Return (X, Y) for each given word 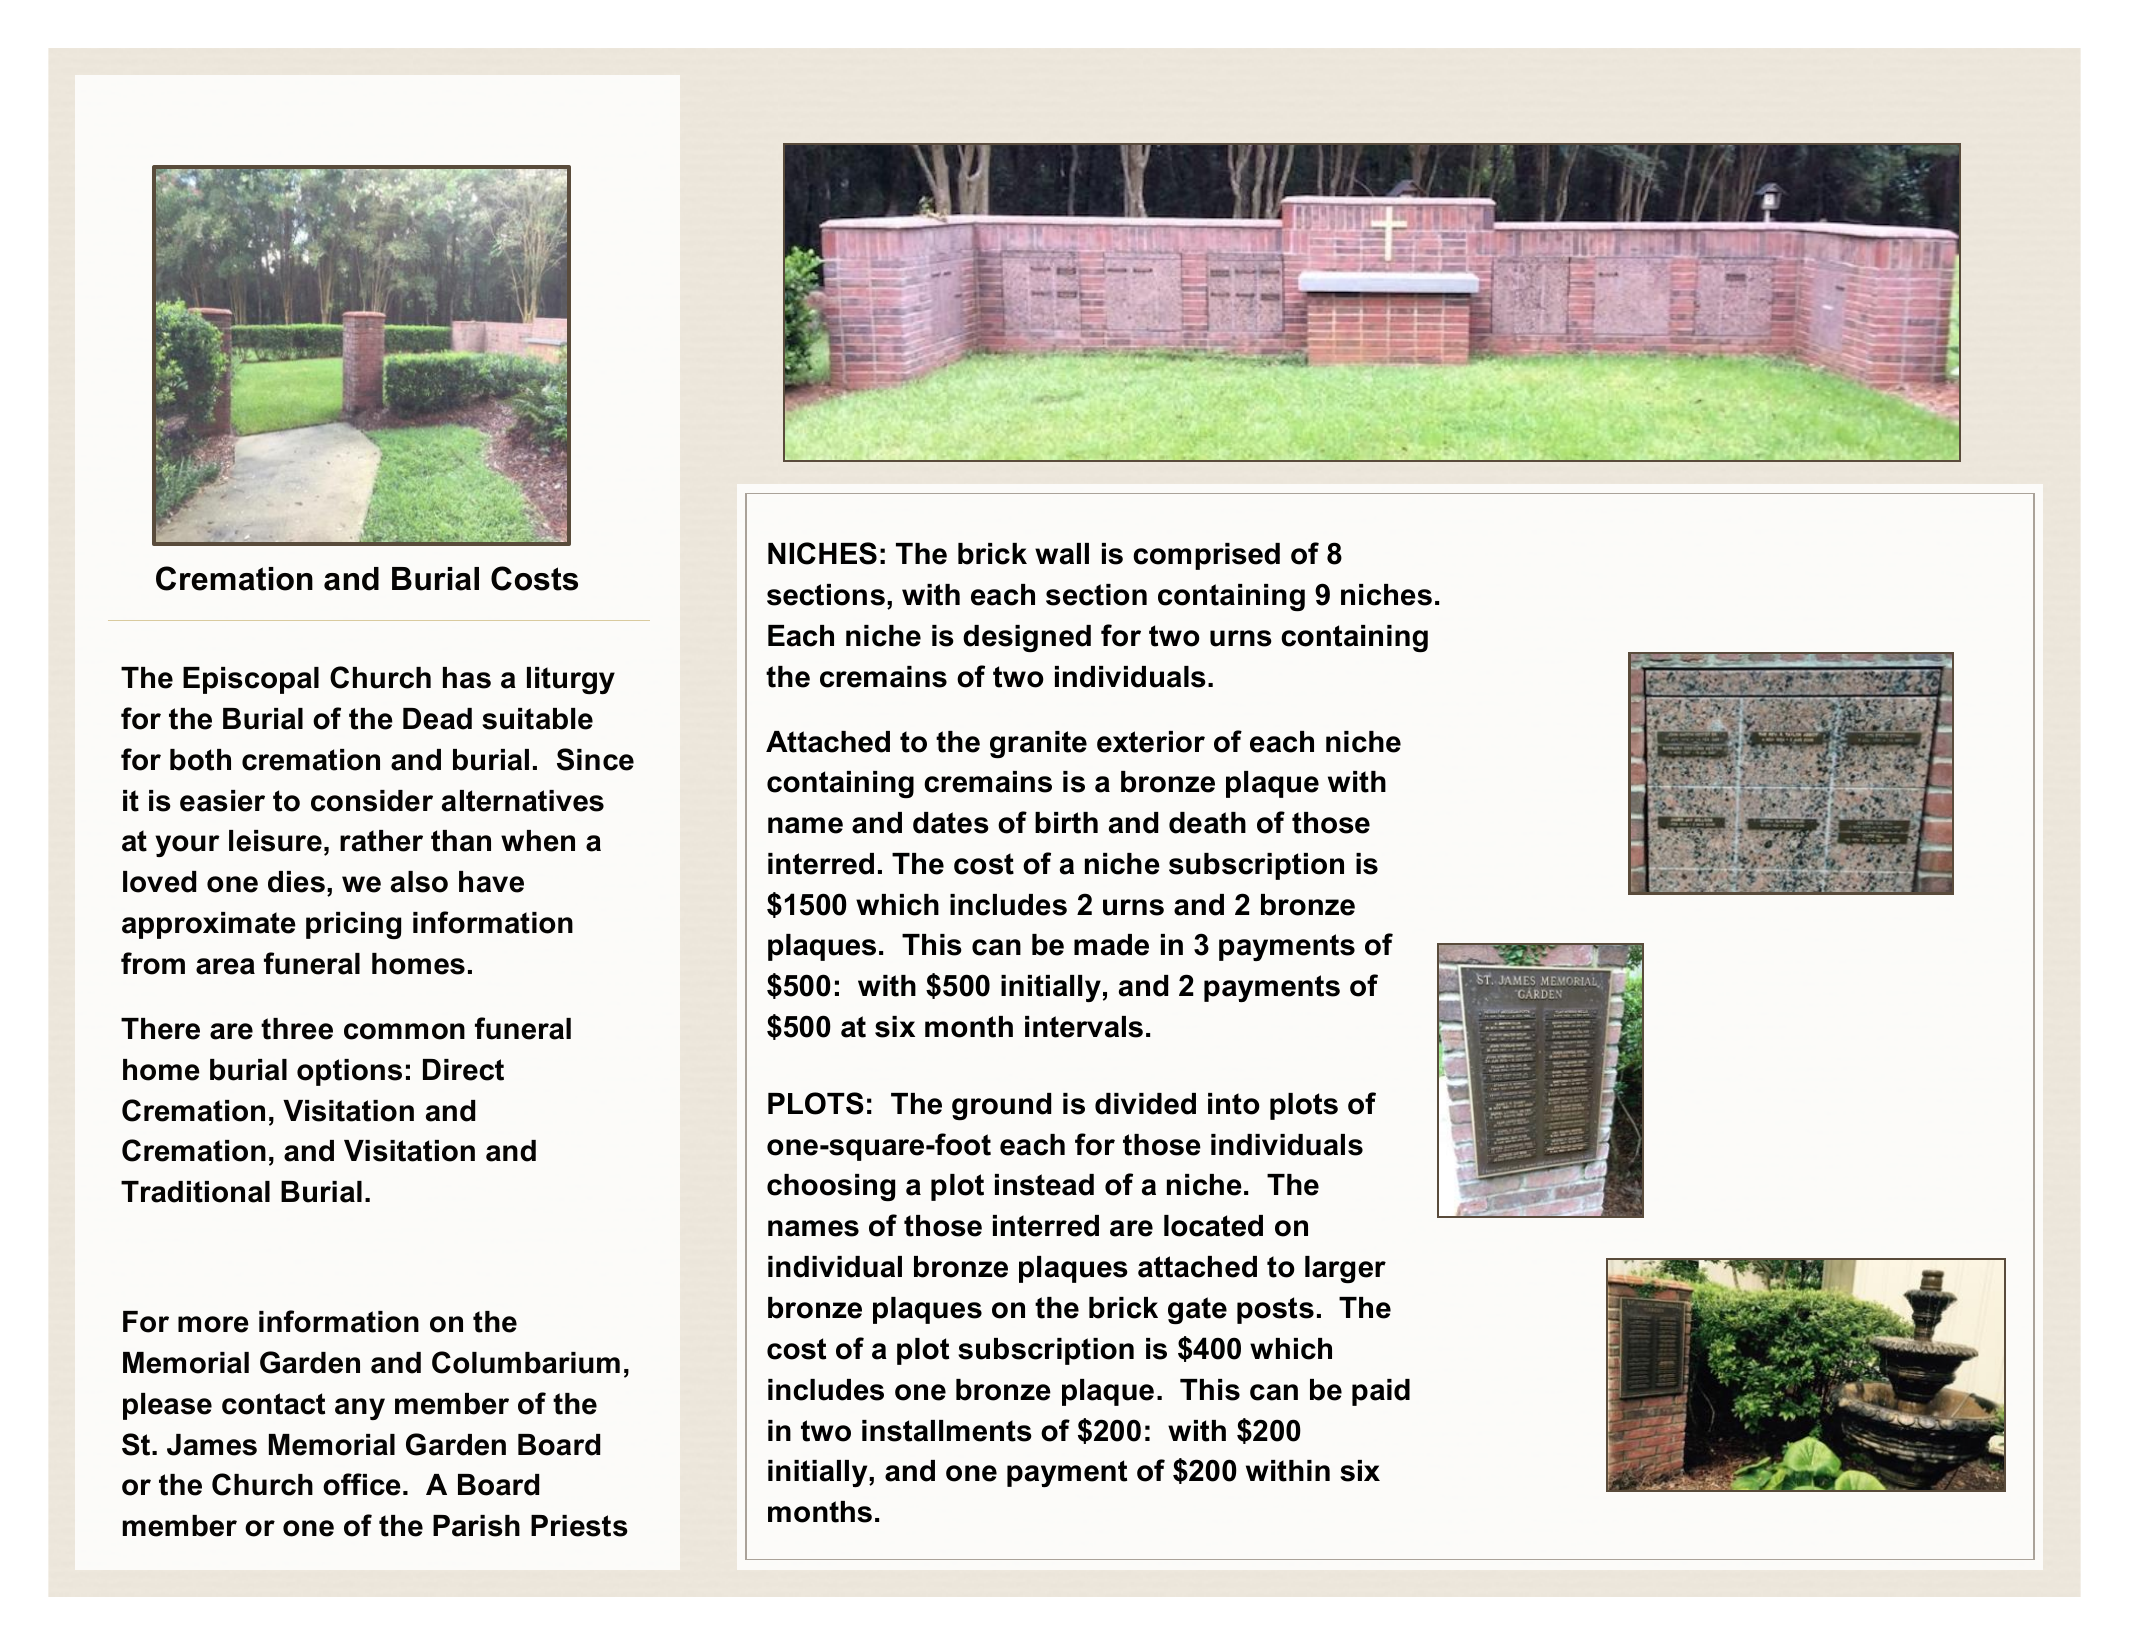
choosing (831, 1188)
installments (947, 1431)
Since (595, 759)
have (491, 882)
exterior (1151, 742)
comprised (1206, 556)
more (213, 1324)
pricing (353, 926)
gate (1197, 1311)
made (1111, 945)
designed (1027, 639)
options (349, 1072)
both (200, 760)
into (1234, 1104)
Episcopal (251, 680)
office (362, 1484)
